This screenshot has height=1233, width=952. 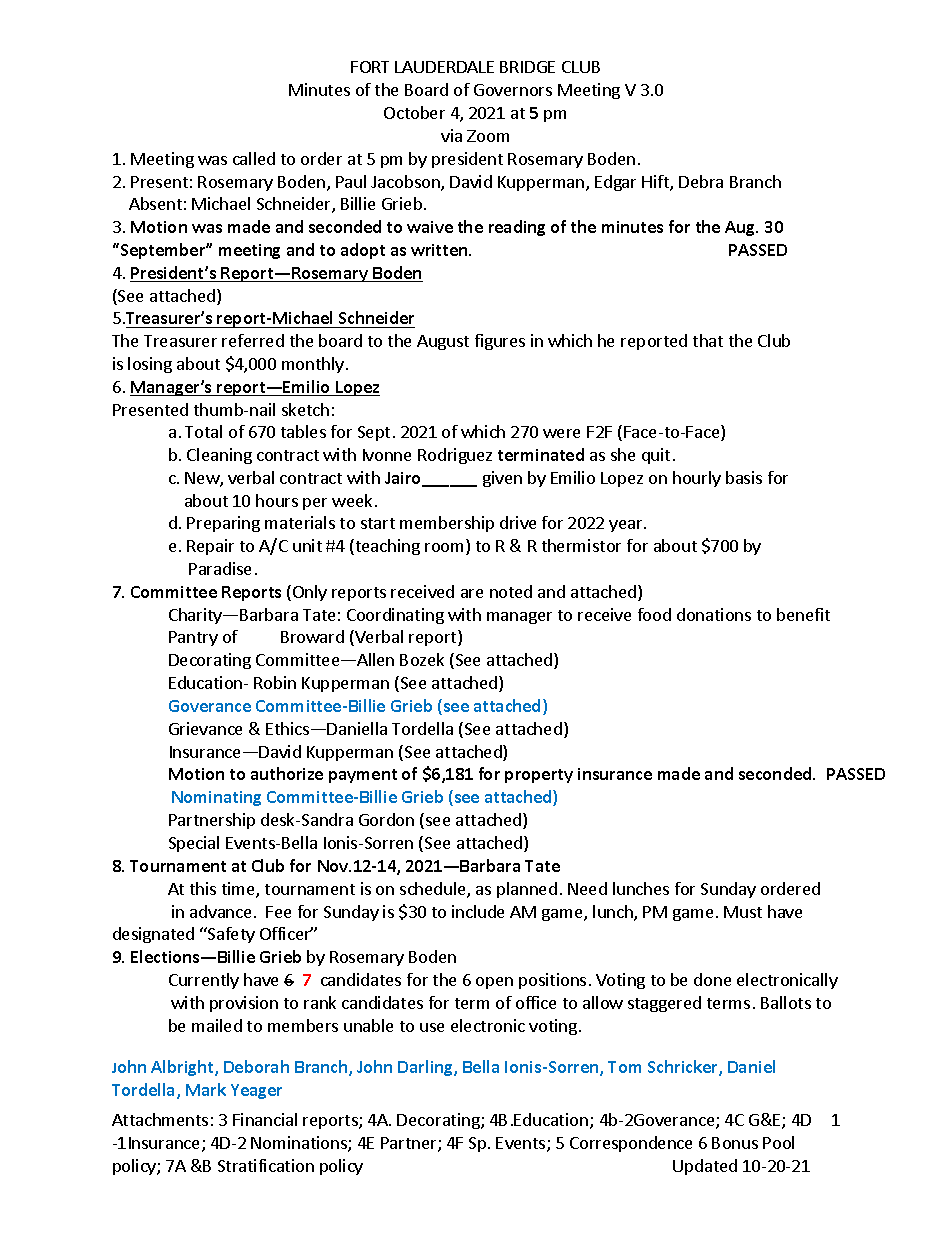 I want to click on Bonus, so click(x=735, y=1143).
